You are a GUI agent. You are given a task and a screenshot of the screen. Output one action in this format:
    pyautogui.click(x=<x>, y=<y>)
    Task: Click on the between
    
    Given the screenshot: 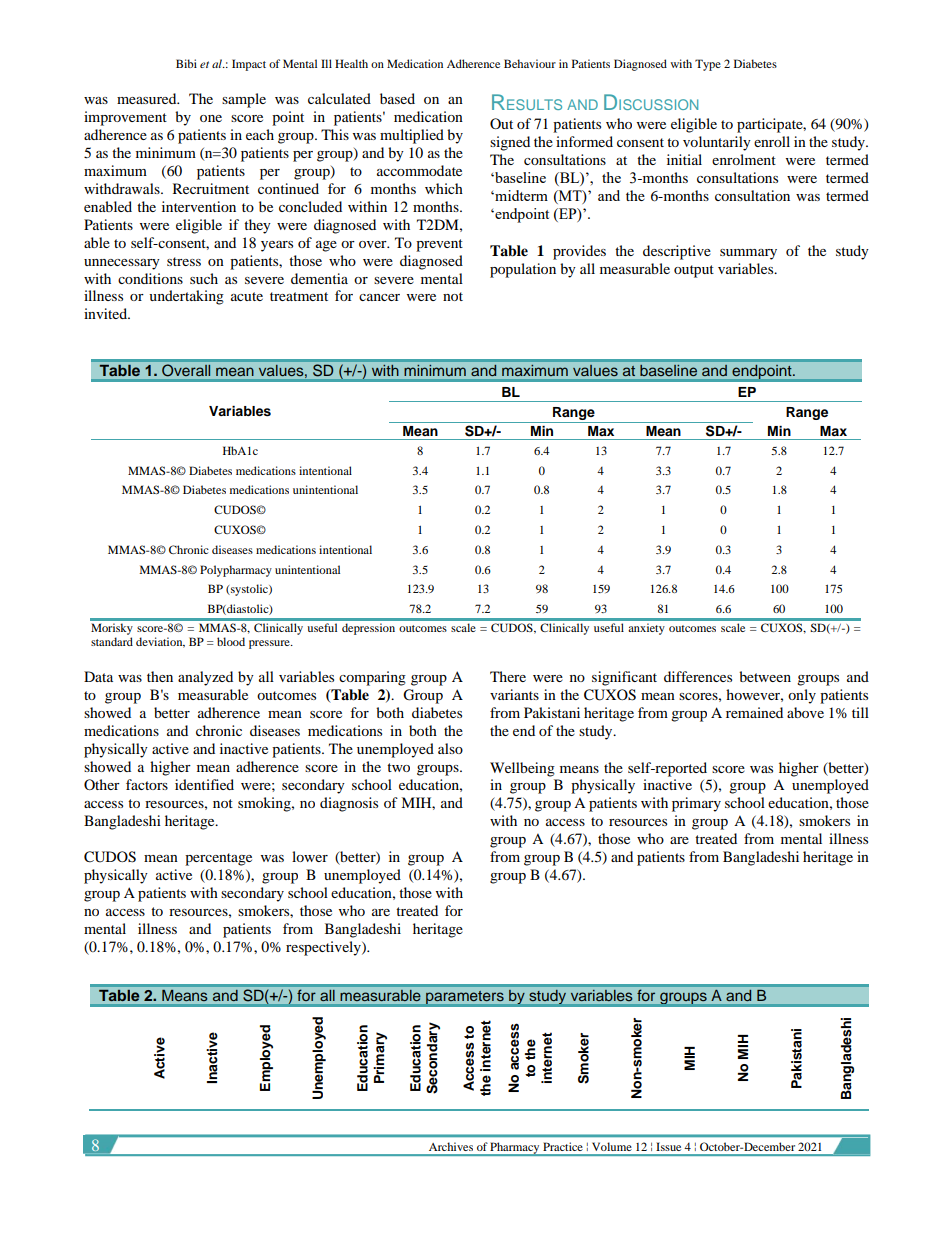 What is the action you would take?
    pyautogui.click(x=765, y=676)
